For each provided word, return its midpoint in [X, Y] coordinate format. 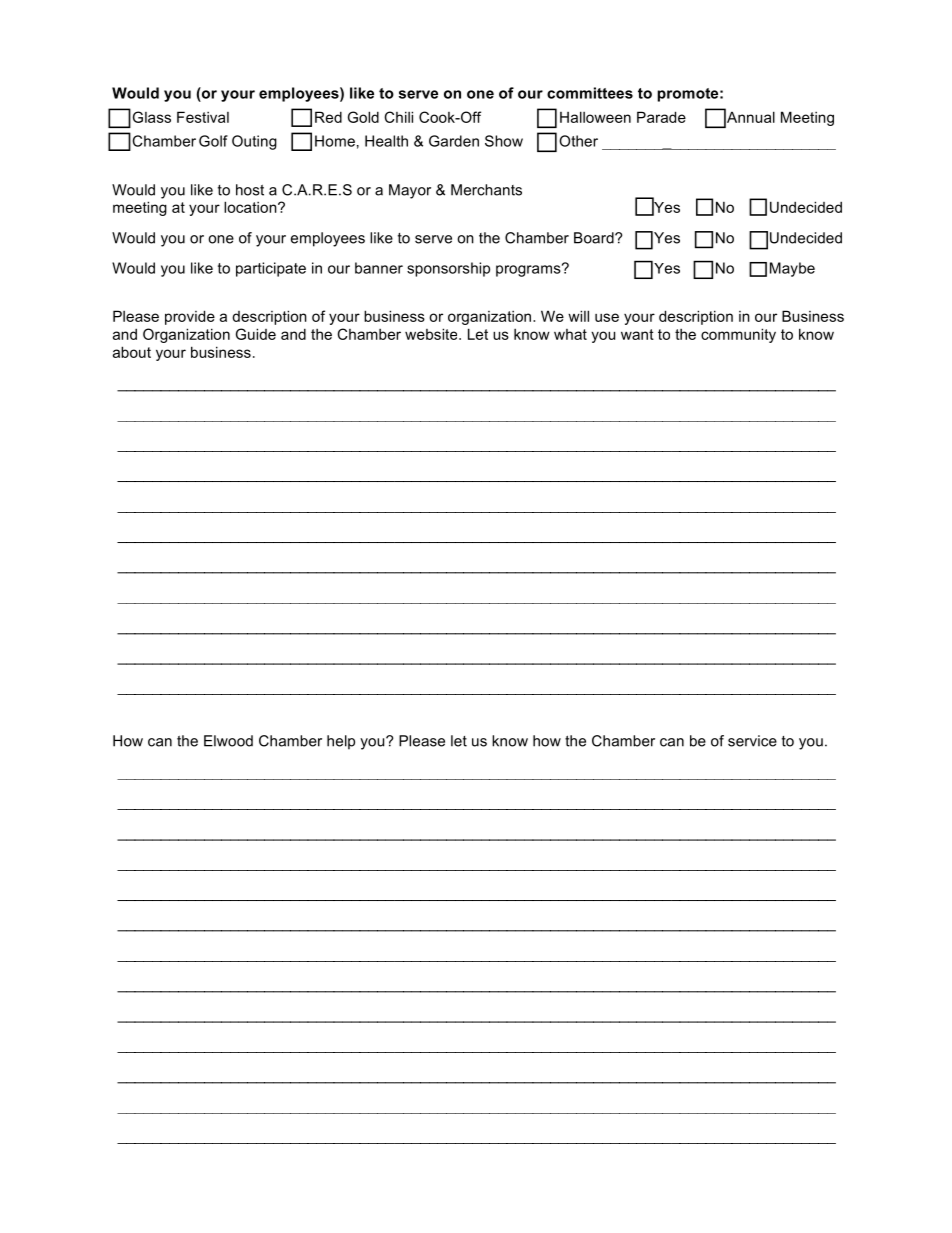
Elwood [228, 741]
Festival [203, 117]
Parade [661, 117]
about [132, 352]
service [752, 741]
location [251, 207]
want [637, 334]
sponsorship [448, 269]
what [570, 334]
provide [190, 317]
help [341, 742]
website [432, 334]
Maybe [792, 269]
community [738, 335]
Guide [256, 334]
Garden [454, 141]
